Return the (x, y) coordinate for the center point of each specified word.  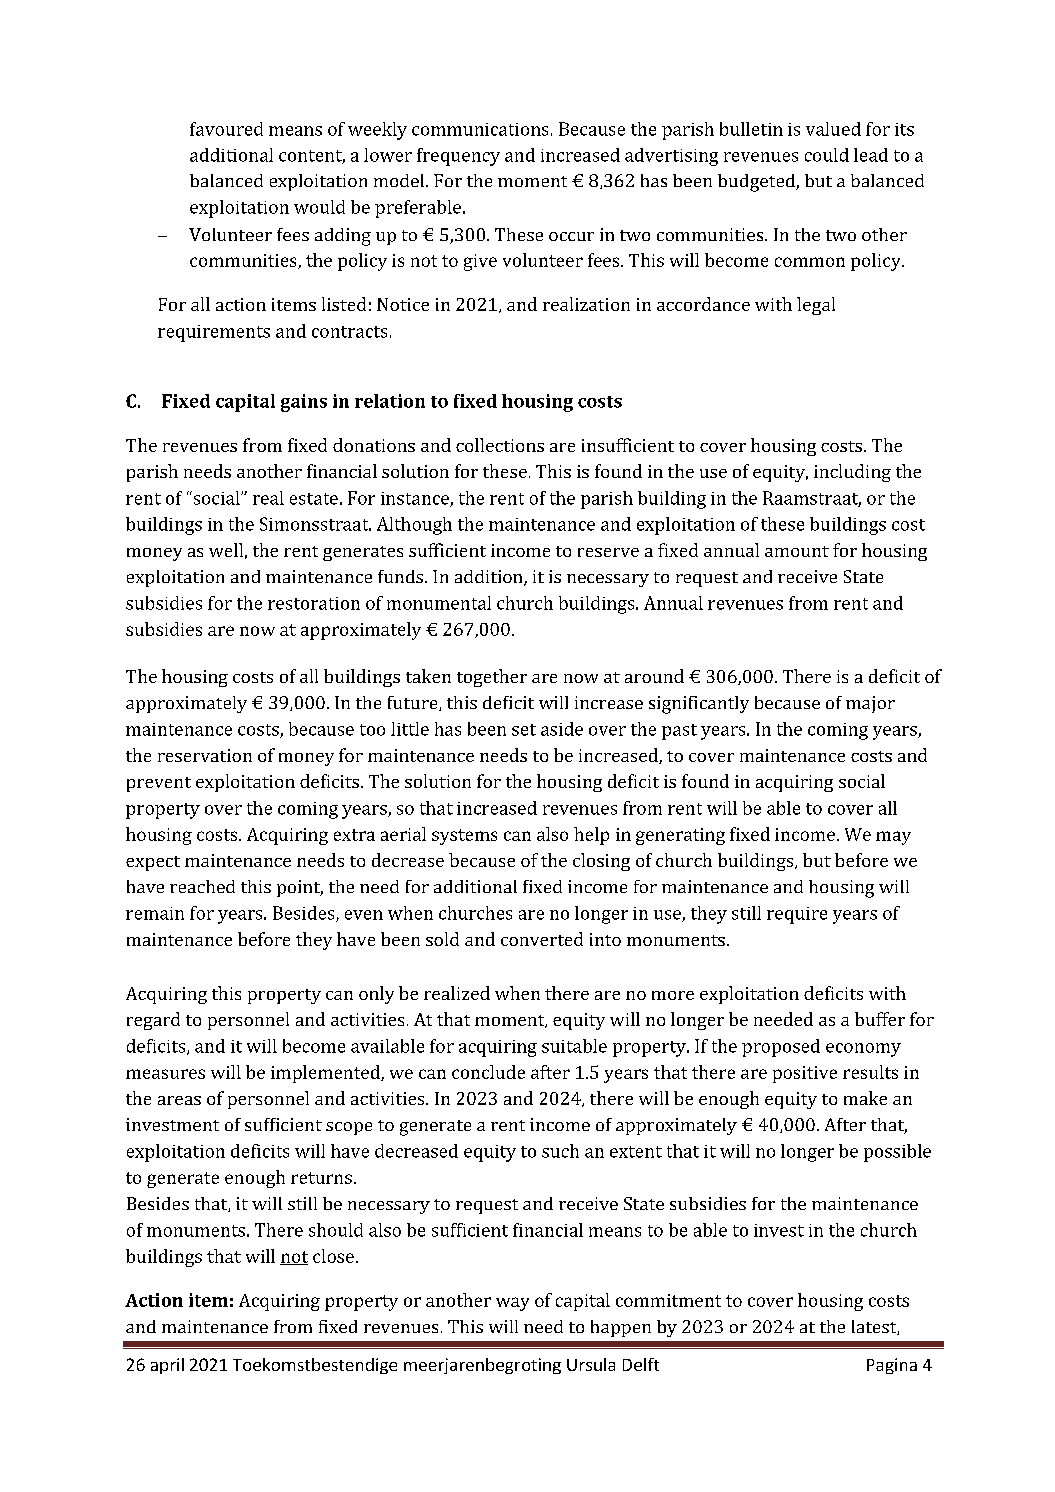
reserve (608, 552)
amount (797, 551)
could (827, 155)
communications (480, 129)
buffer (880, 1019)
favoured (226, 129)
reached (202, 886)
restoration (314, 603)
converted (542, 939)
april (167, 1366)
